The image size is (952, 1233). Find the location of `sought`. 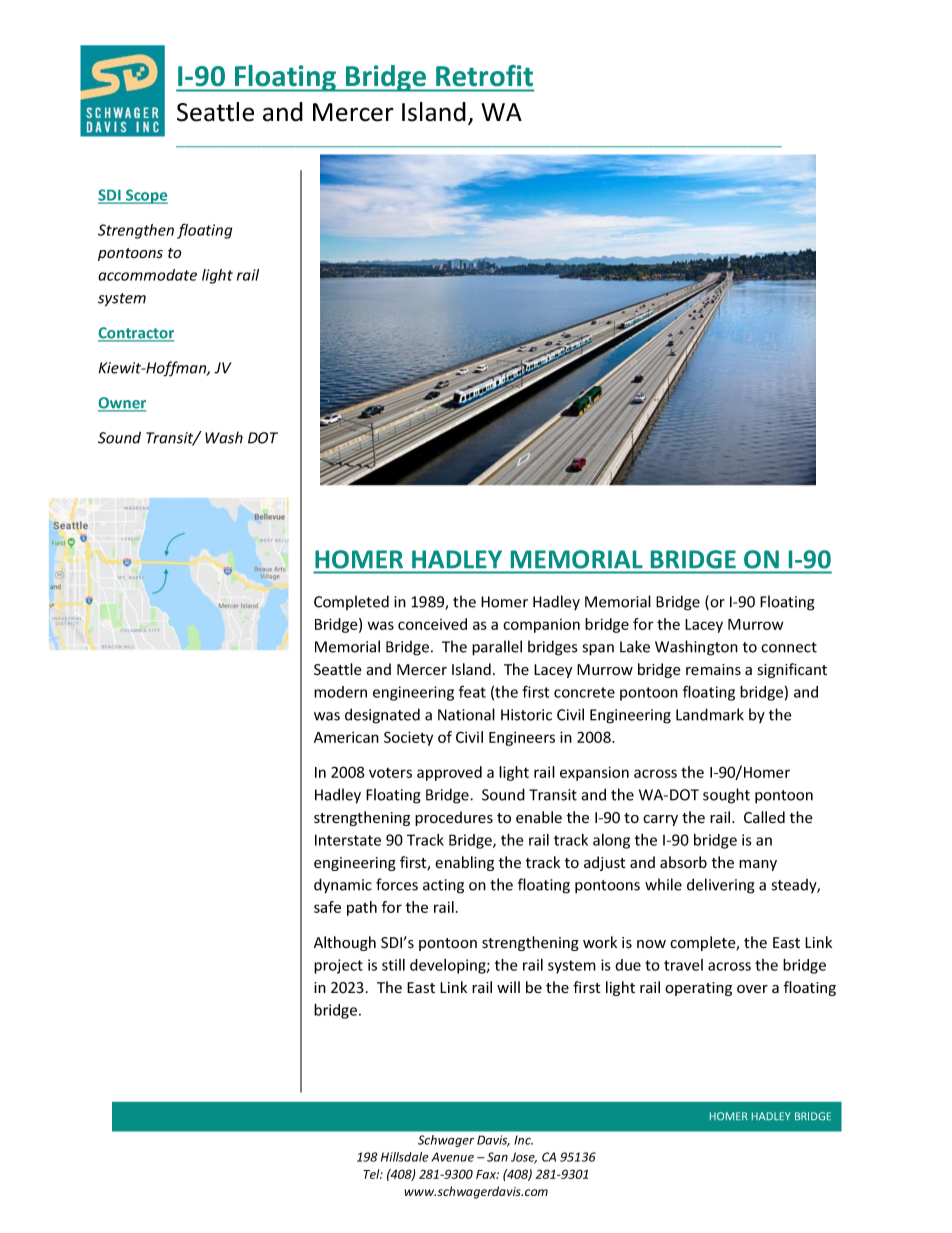

sought is located at coordinates (726, 796).
